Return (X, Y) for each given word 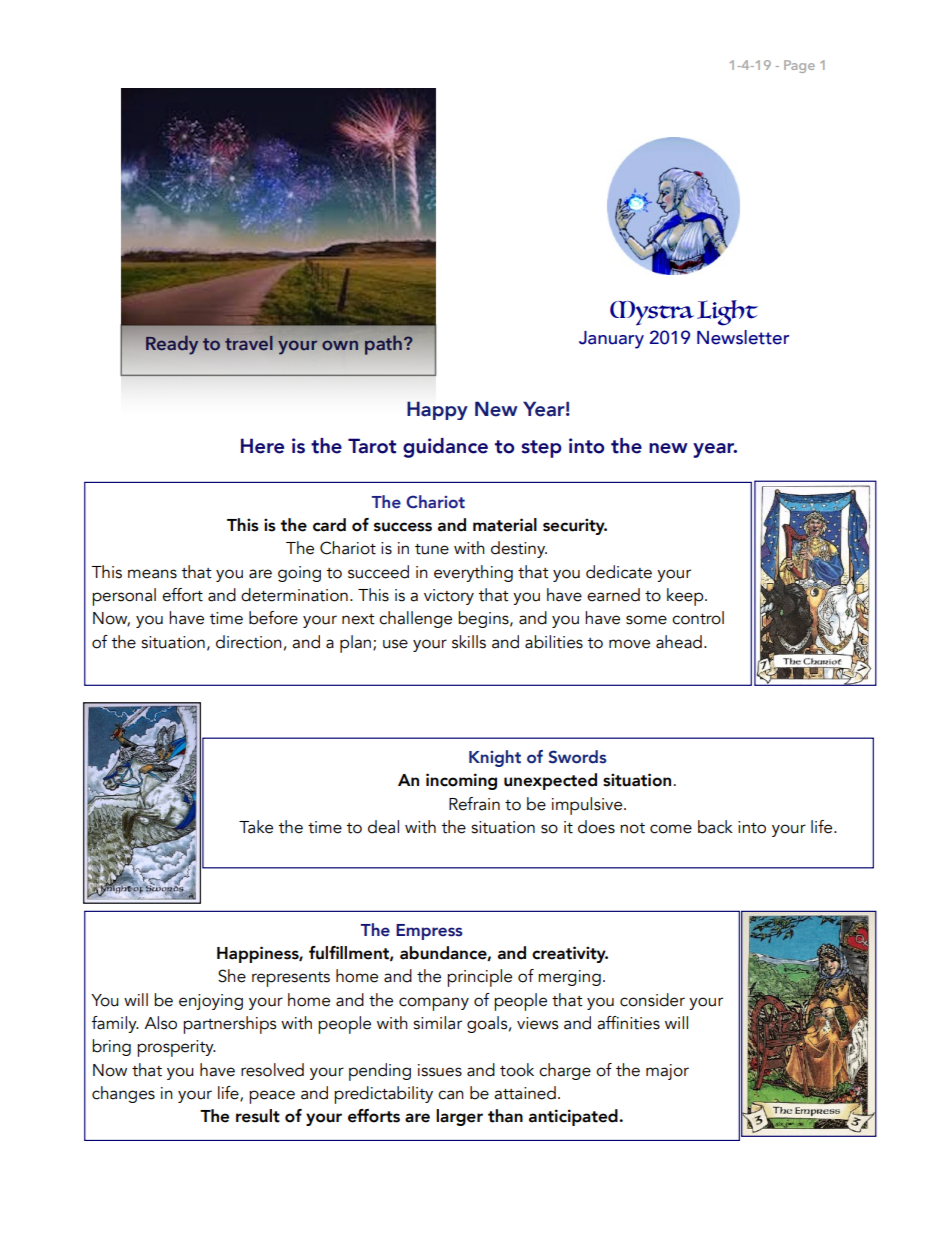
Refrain (474, 804)
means (152, 574)
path (383, 345)
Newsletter (743, 337)
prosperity (176, 1048)
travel (249, 343)
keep (686, 597)
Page (799, 66)
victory (449, 597)
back (715, 827)
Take (256, 827)
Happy (437, 410)
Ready (172, 344)
